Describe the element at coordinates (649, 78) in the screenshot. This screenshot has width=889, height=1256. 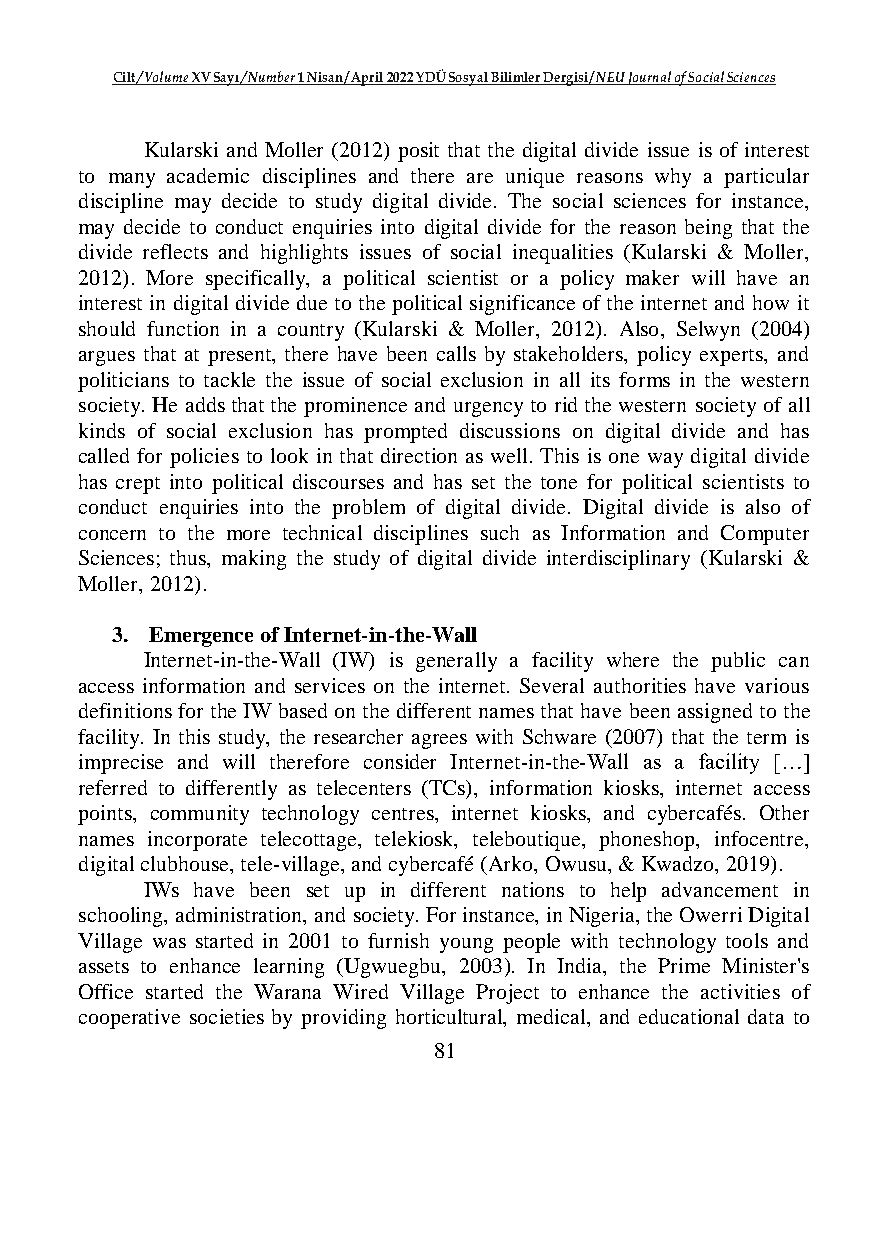
I see `Journal` at that location.
